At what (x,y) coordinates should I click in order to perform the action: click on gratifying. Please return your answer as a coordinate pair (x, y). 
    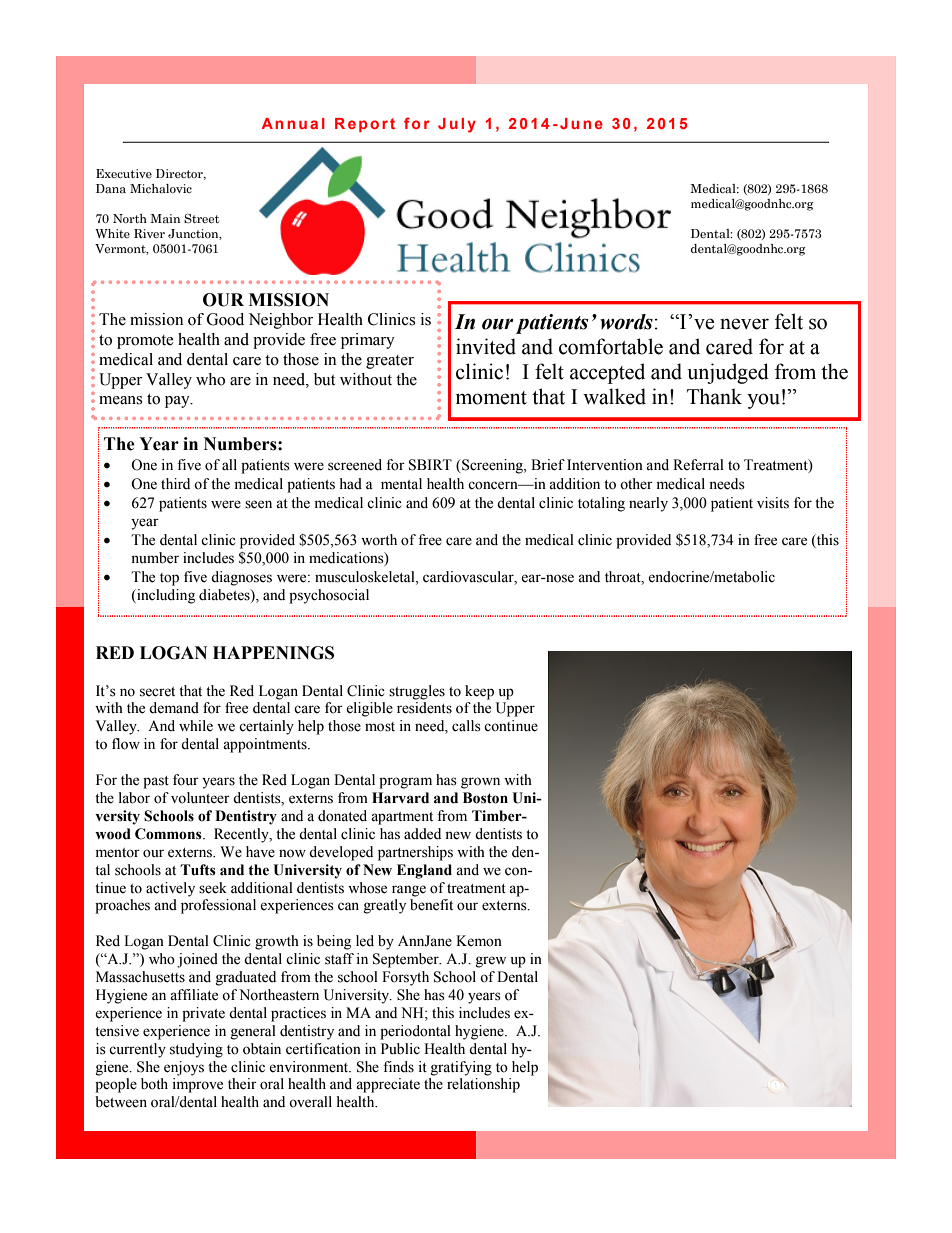
    Looking at the image, I should click on (461, 1068).
